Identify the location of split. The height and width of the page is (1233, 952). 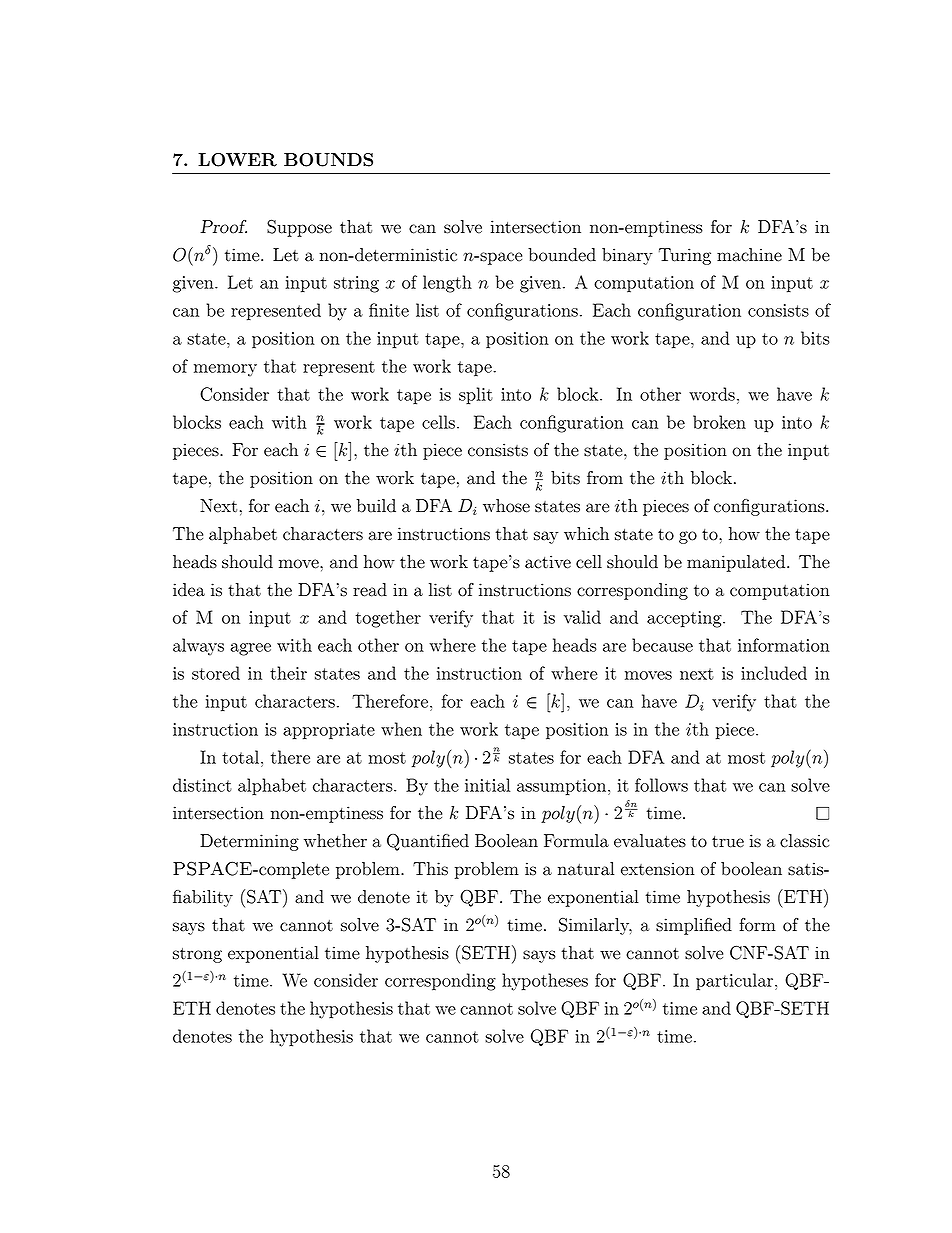
(476, 396).
